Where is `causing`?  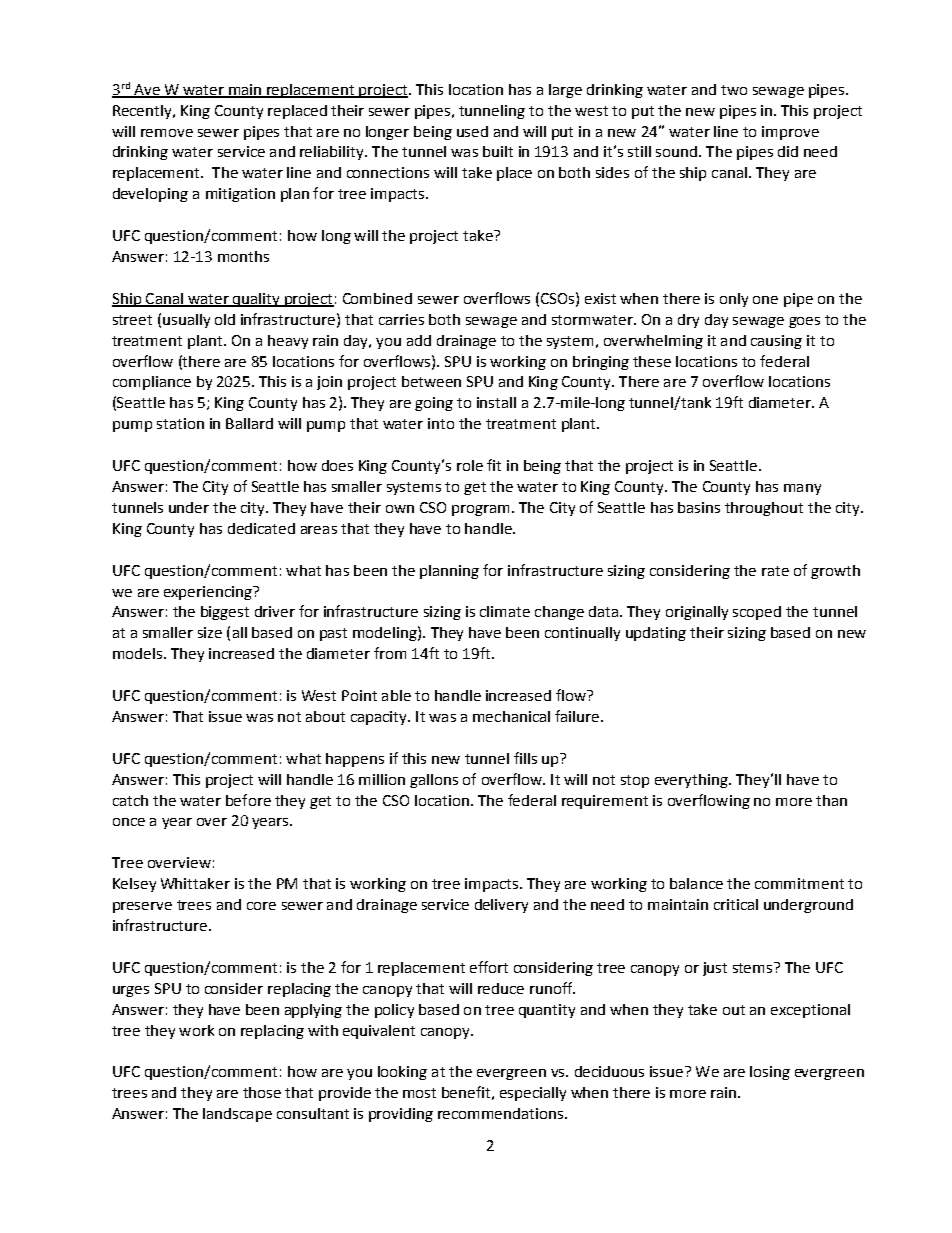
causing is located at coordinates (776, 342).
